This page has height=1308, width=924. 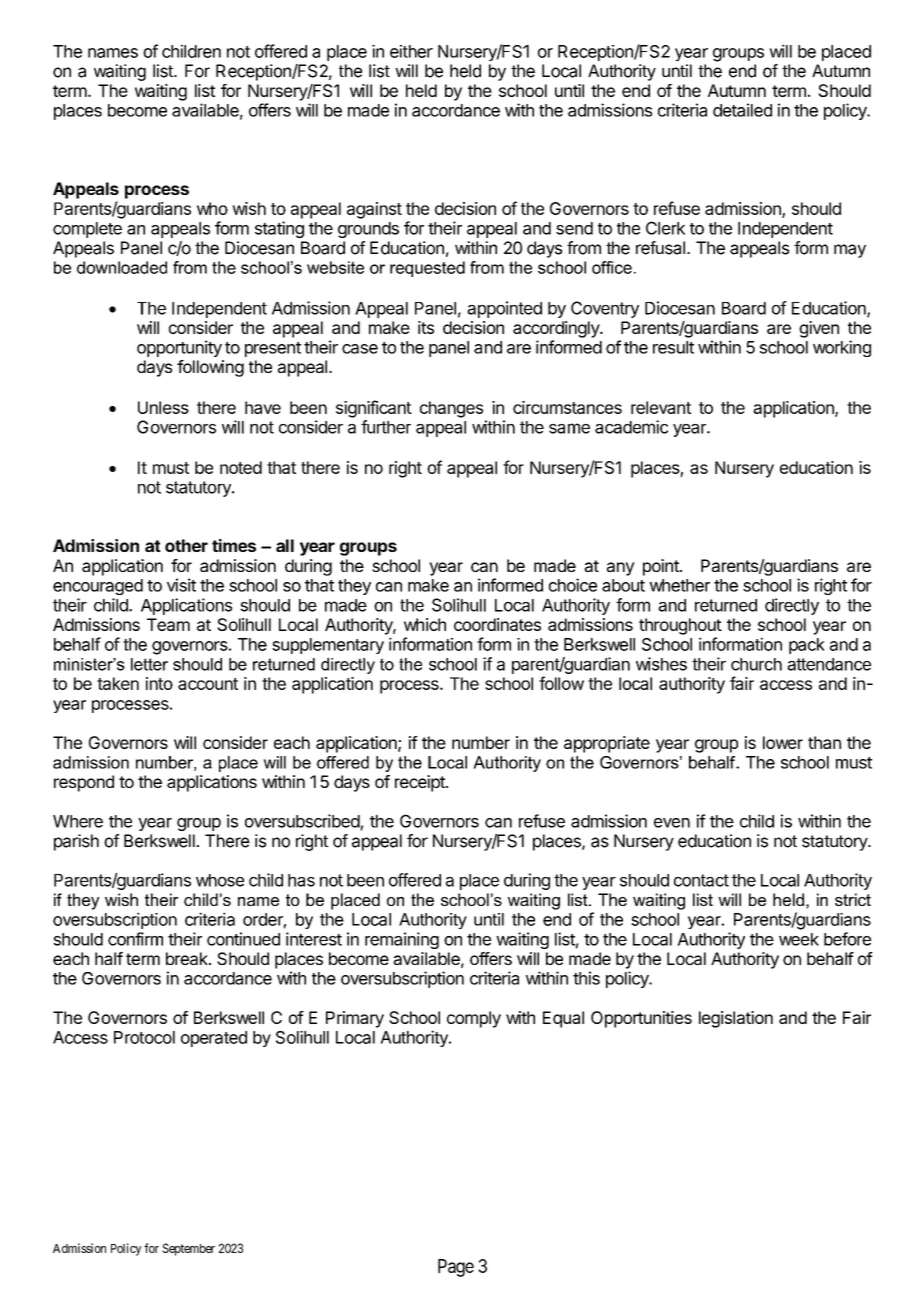 I want to click on complete, so click(x=87, y=230).
